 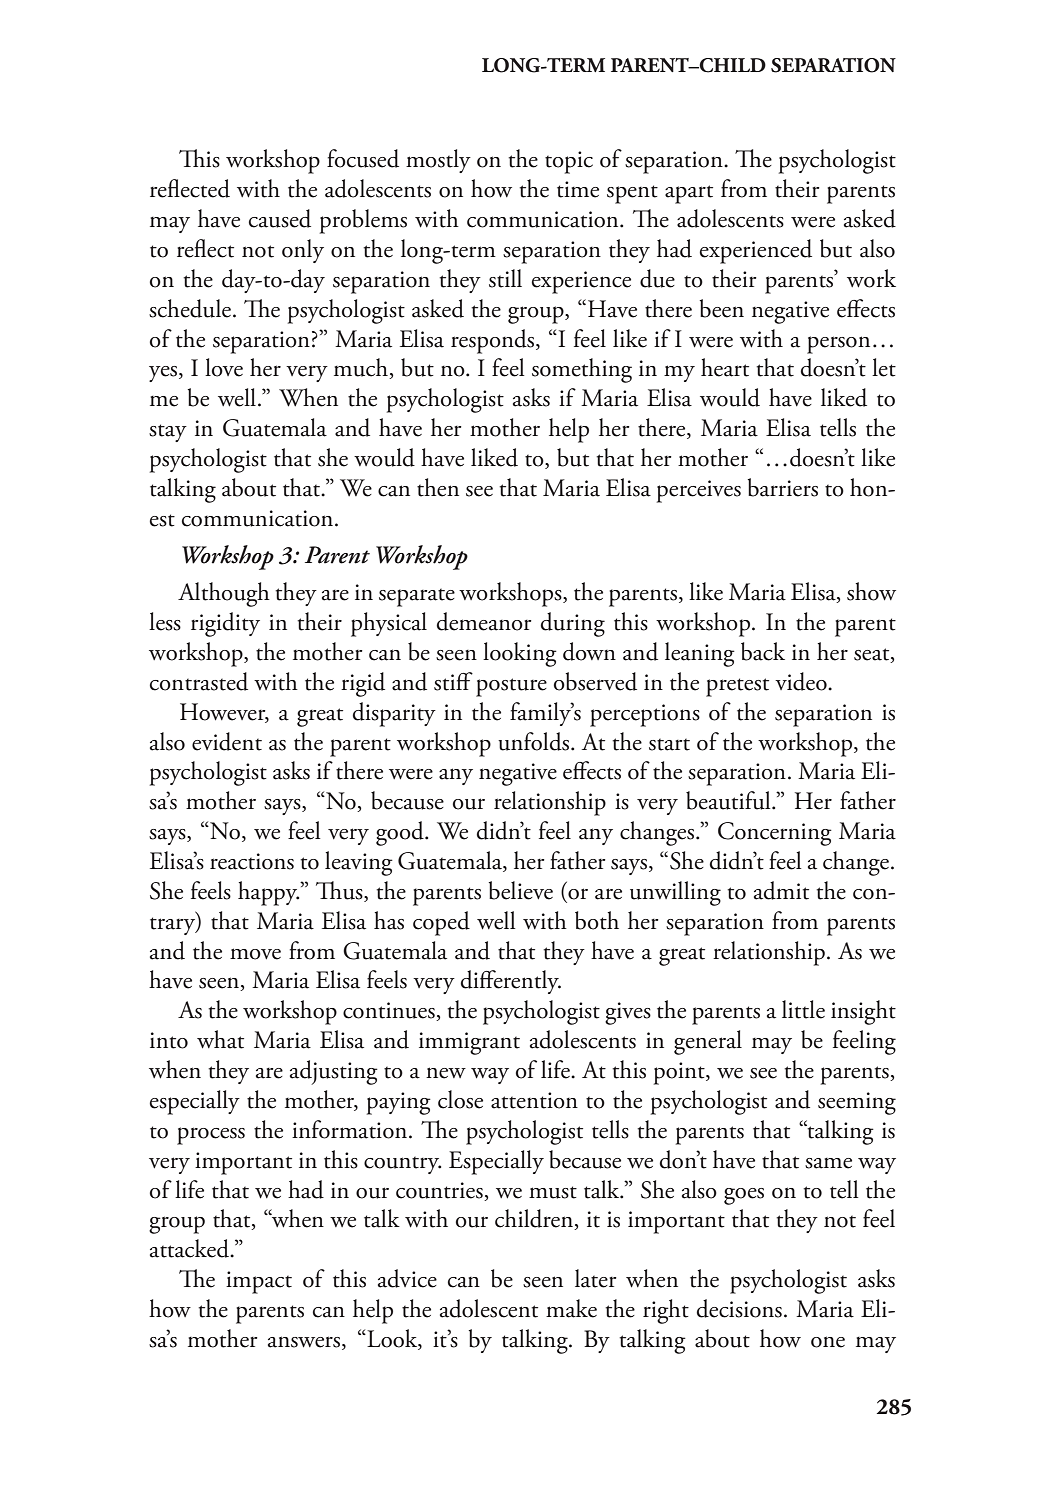 What do you see at coordinates (280, 218) in the page?
I see `caused` at bounding box center [280, 218].
